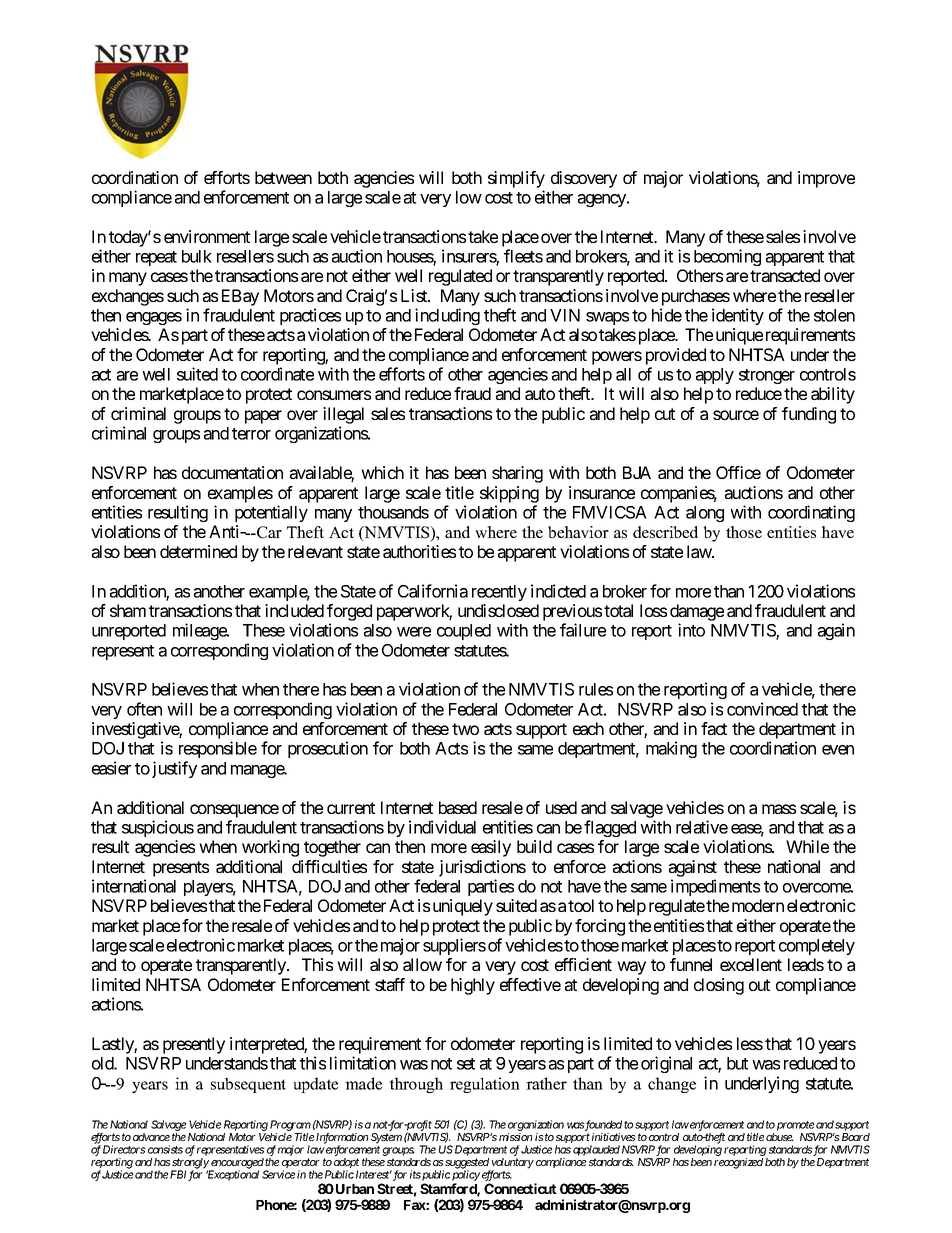 The height and width of the image is (1233, 952). I want to click on suggested, so click(466, 1164).
